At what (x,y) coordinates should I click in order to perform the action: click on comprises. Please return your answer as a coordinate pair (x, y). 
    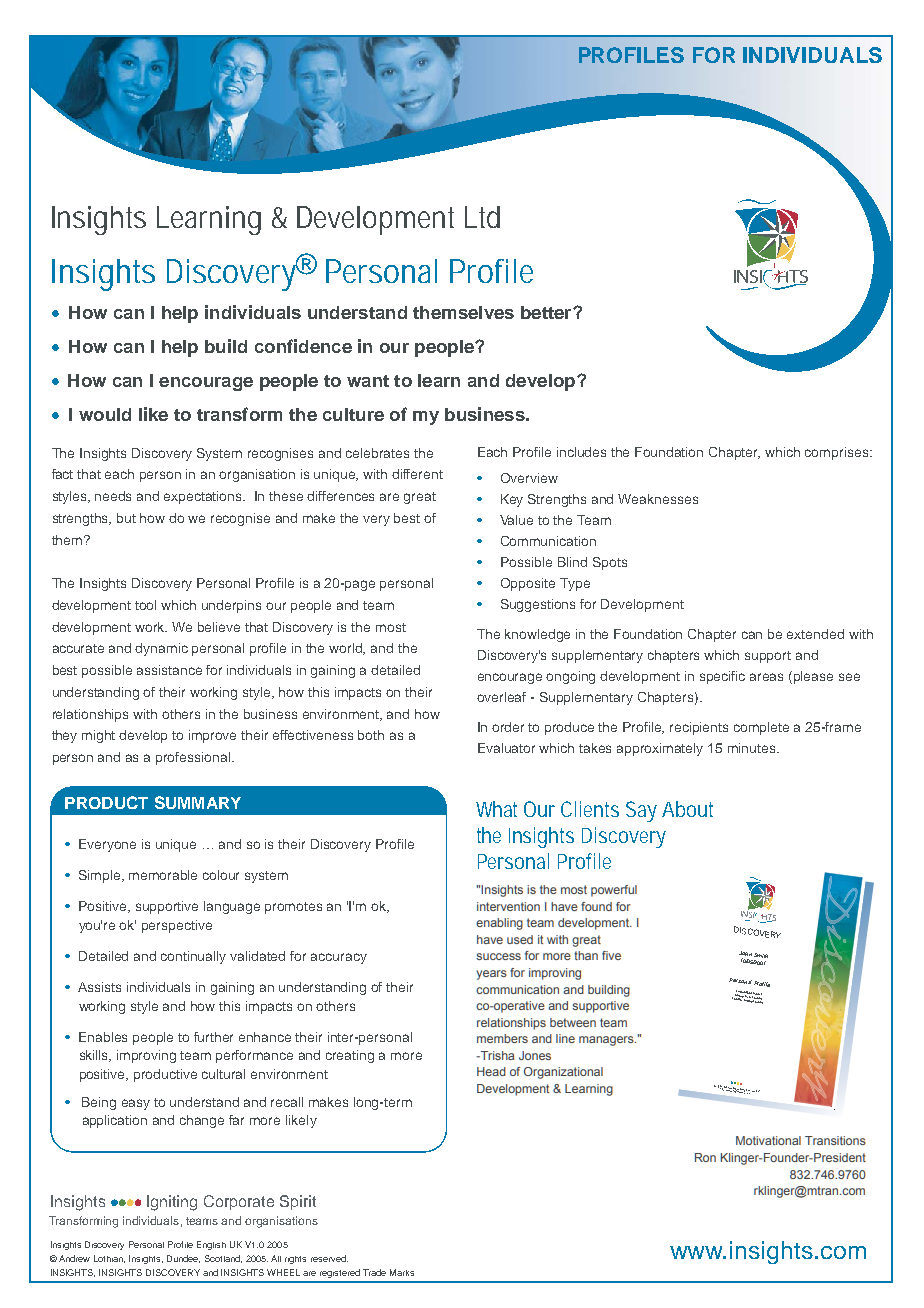
    Looking at the image, I should click on (838, 453).
